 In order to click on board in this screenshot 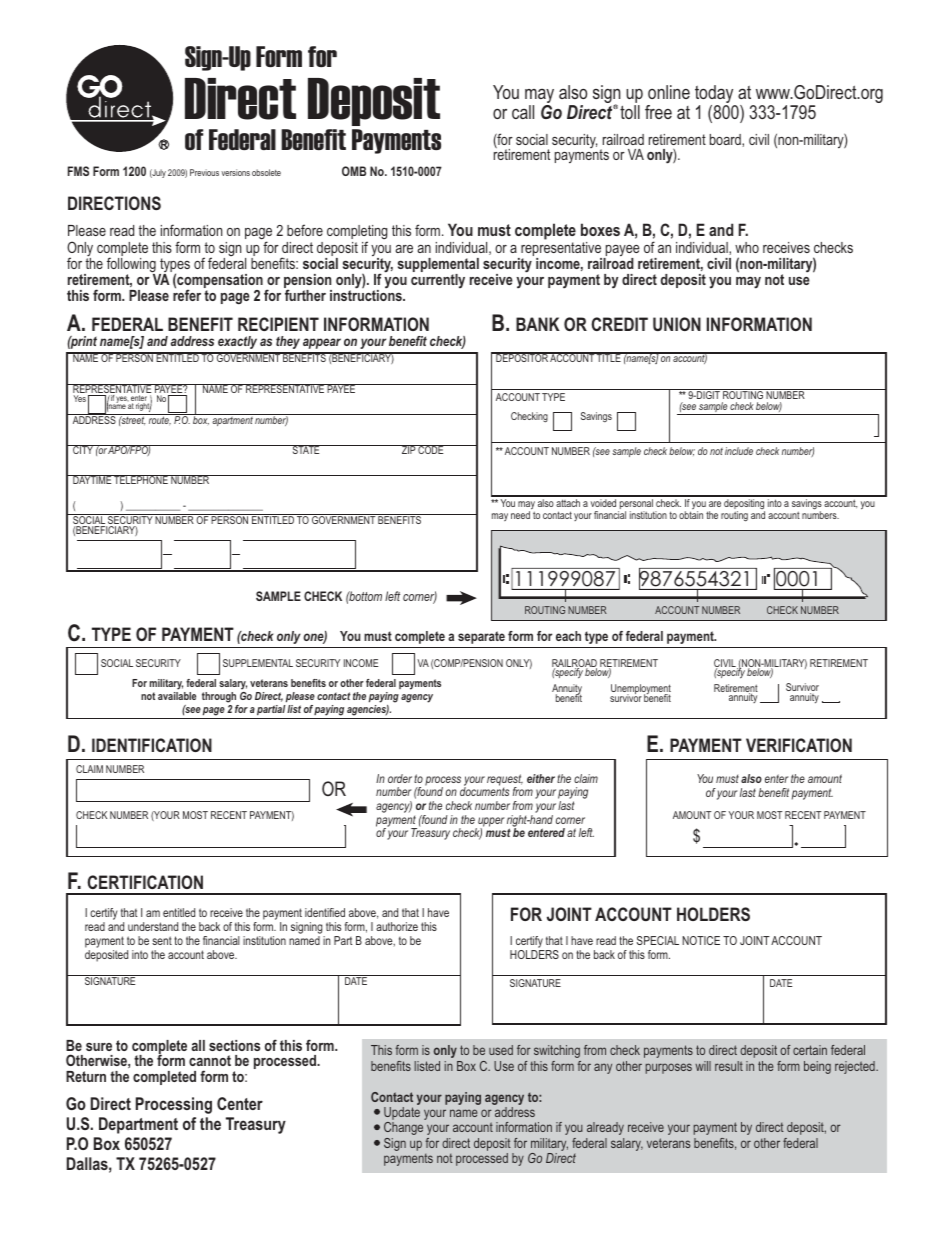, I will do `click(726, 140)`.
